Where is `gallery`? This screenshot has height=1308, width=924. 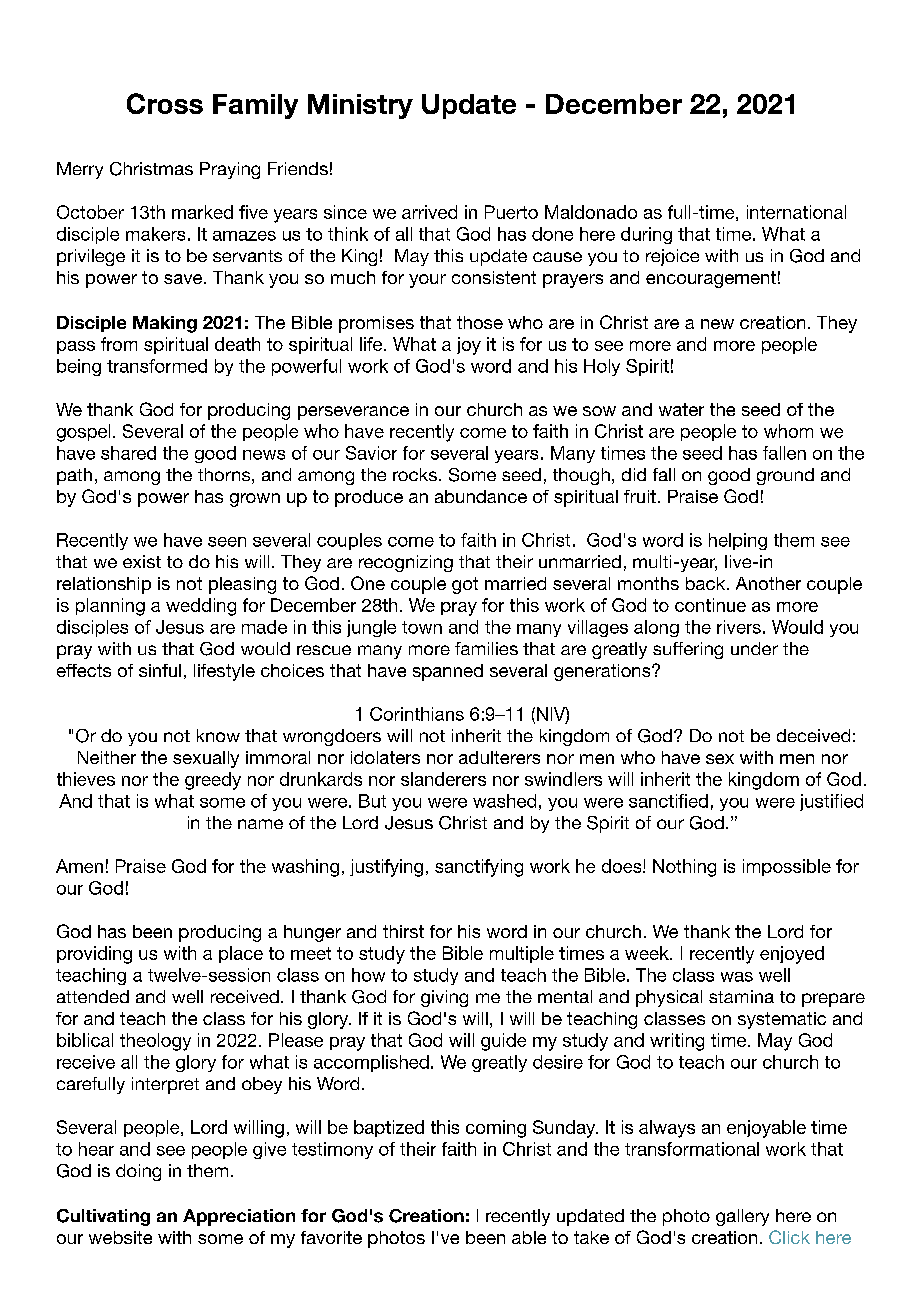 gallery is located at coordinates (742, 1217).
